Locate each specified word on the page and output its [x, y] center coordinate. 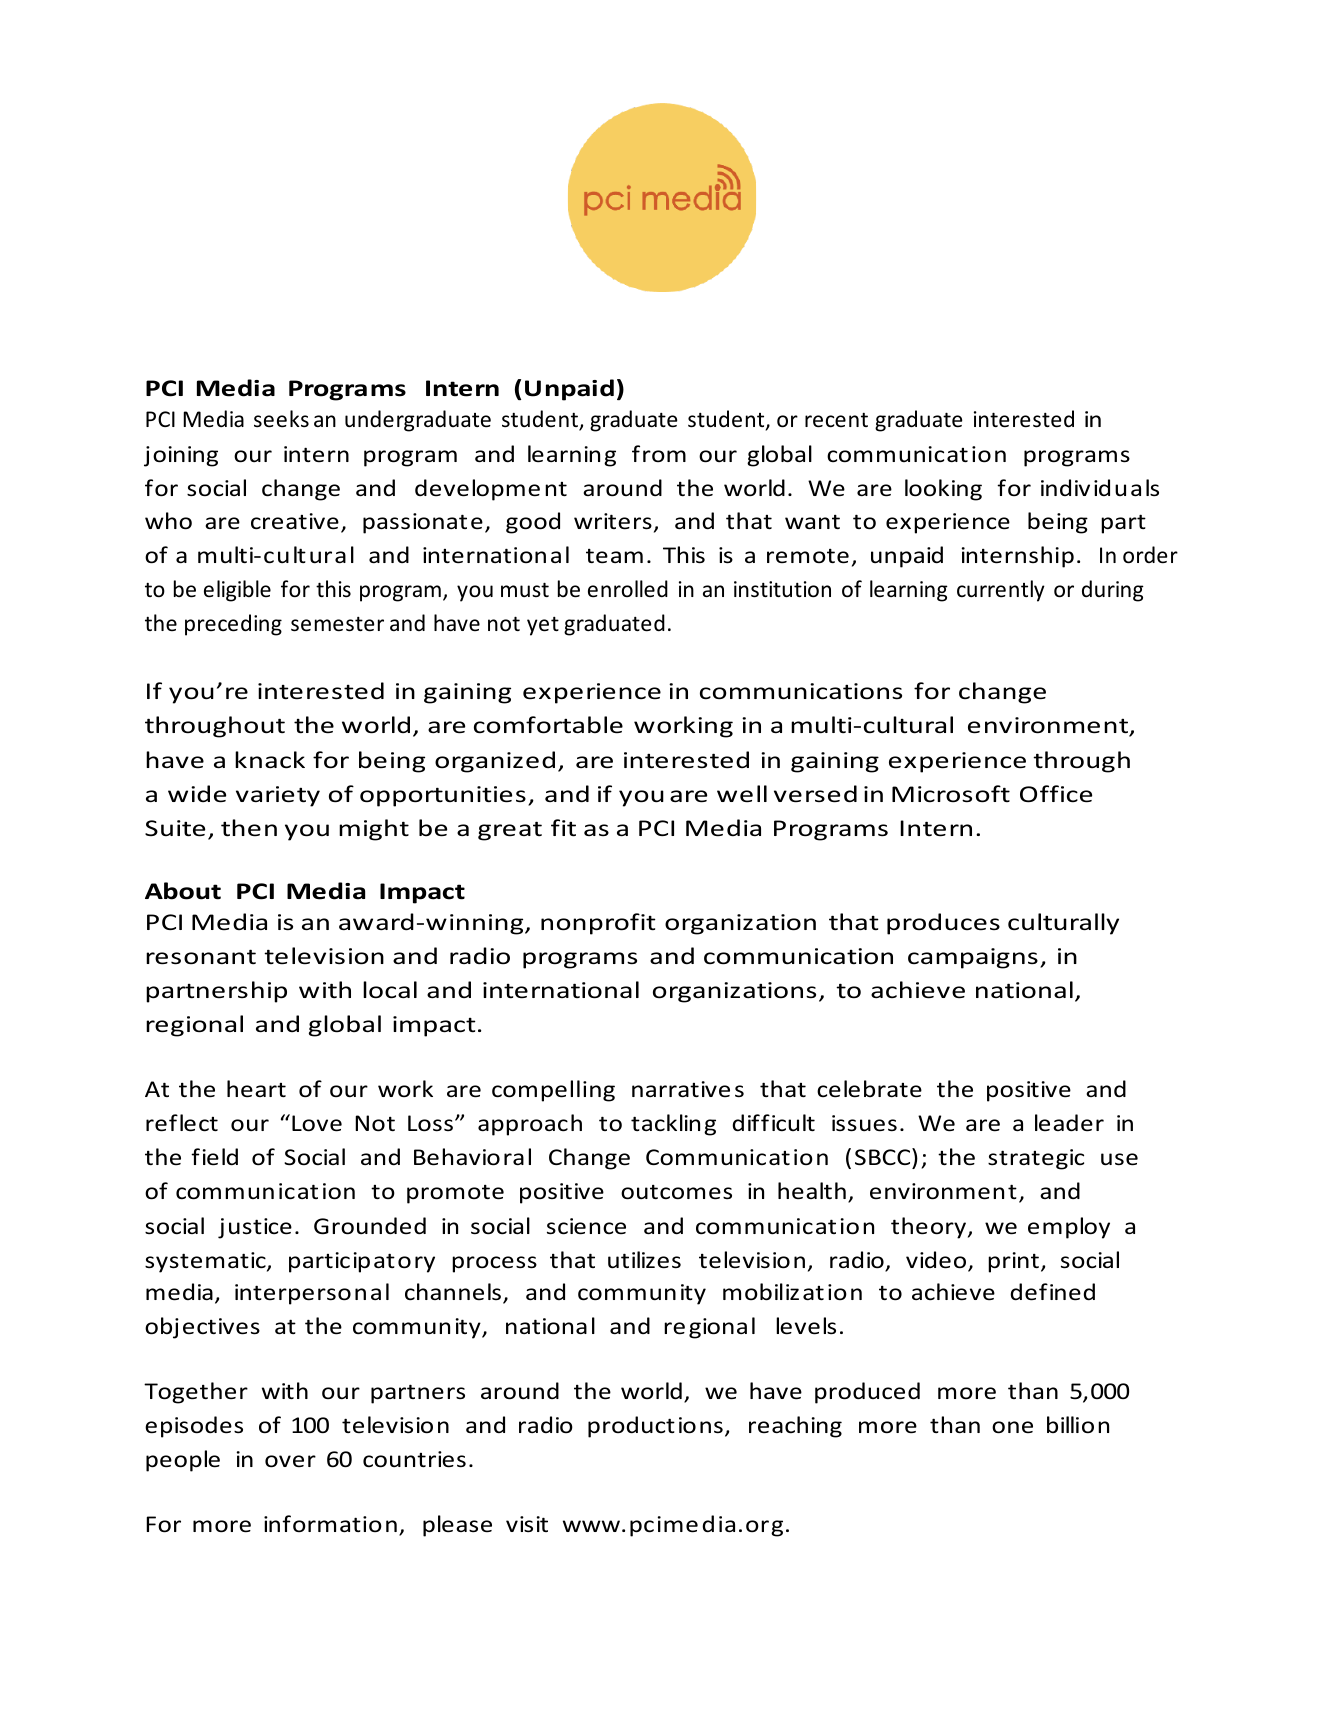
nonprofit [598, 924]
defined [1052, 1292]
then [249, 828]
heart [256, 1089]
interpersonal [312, 1294]
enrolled [628, 589]
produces [943, 924]
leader [1069, 1123]
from [659, 453]
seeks [281, 419]
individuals [1100, 488]
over [290, 1461]
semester [337, 624]
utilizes [644, 1260]
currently [1001, 591]
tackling [673, 1125]
